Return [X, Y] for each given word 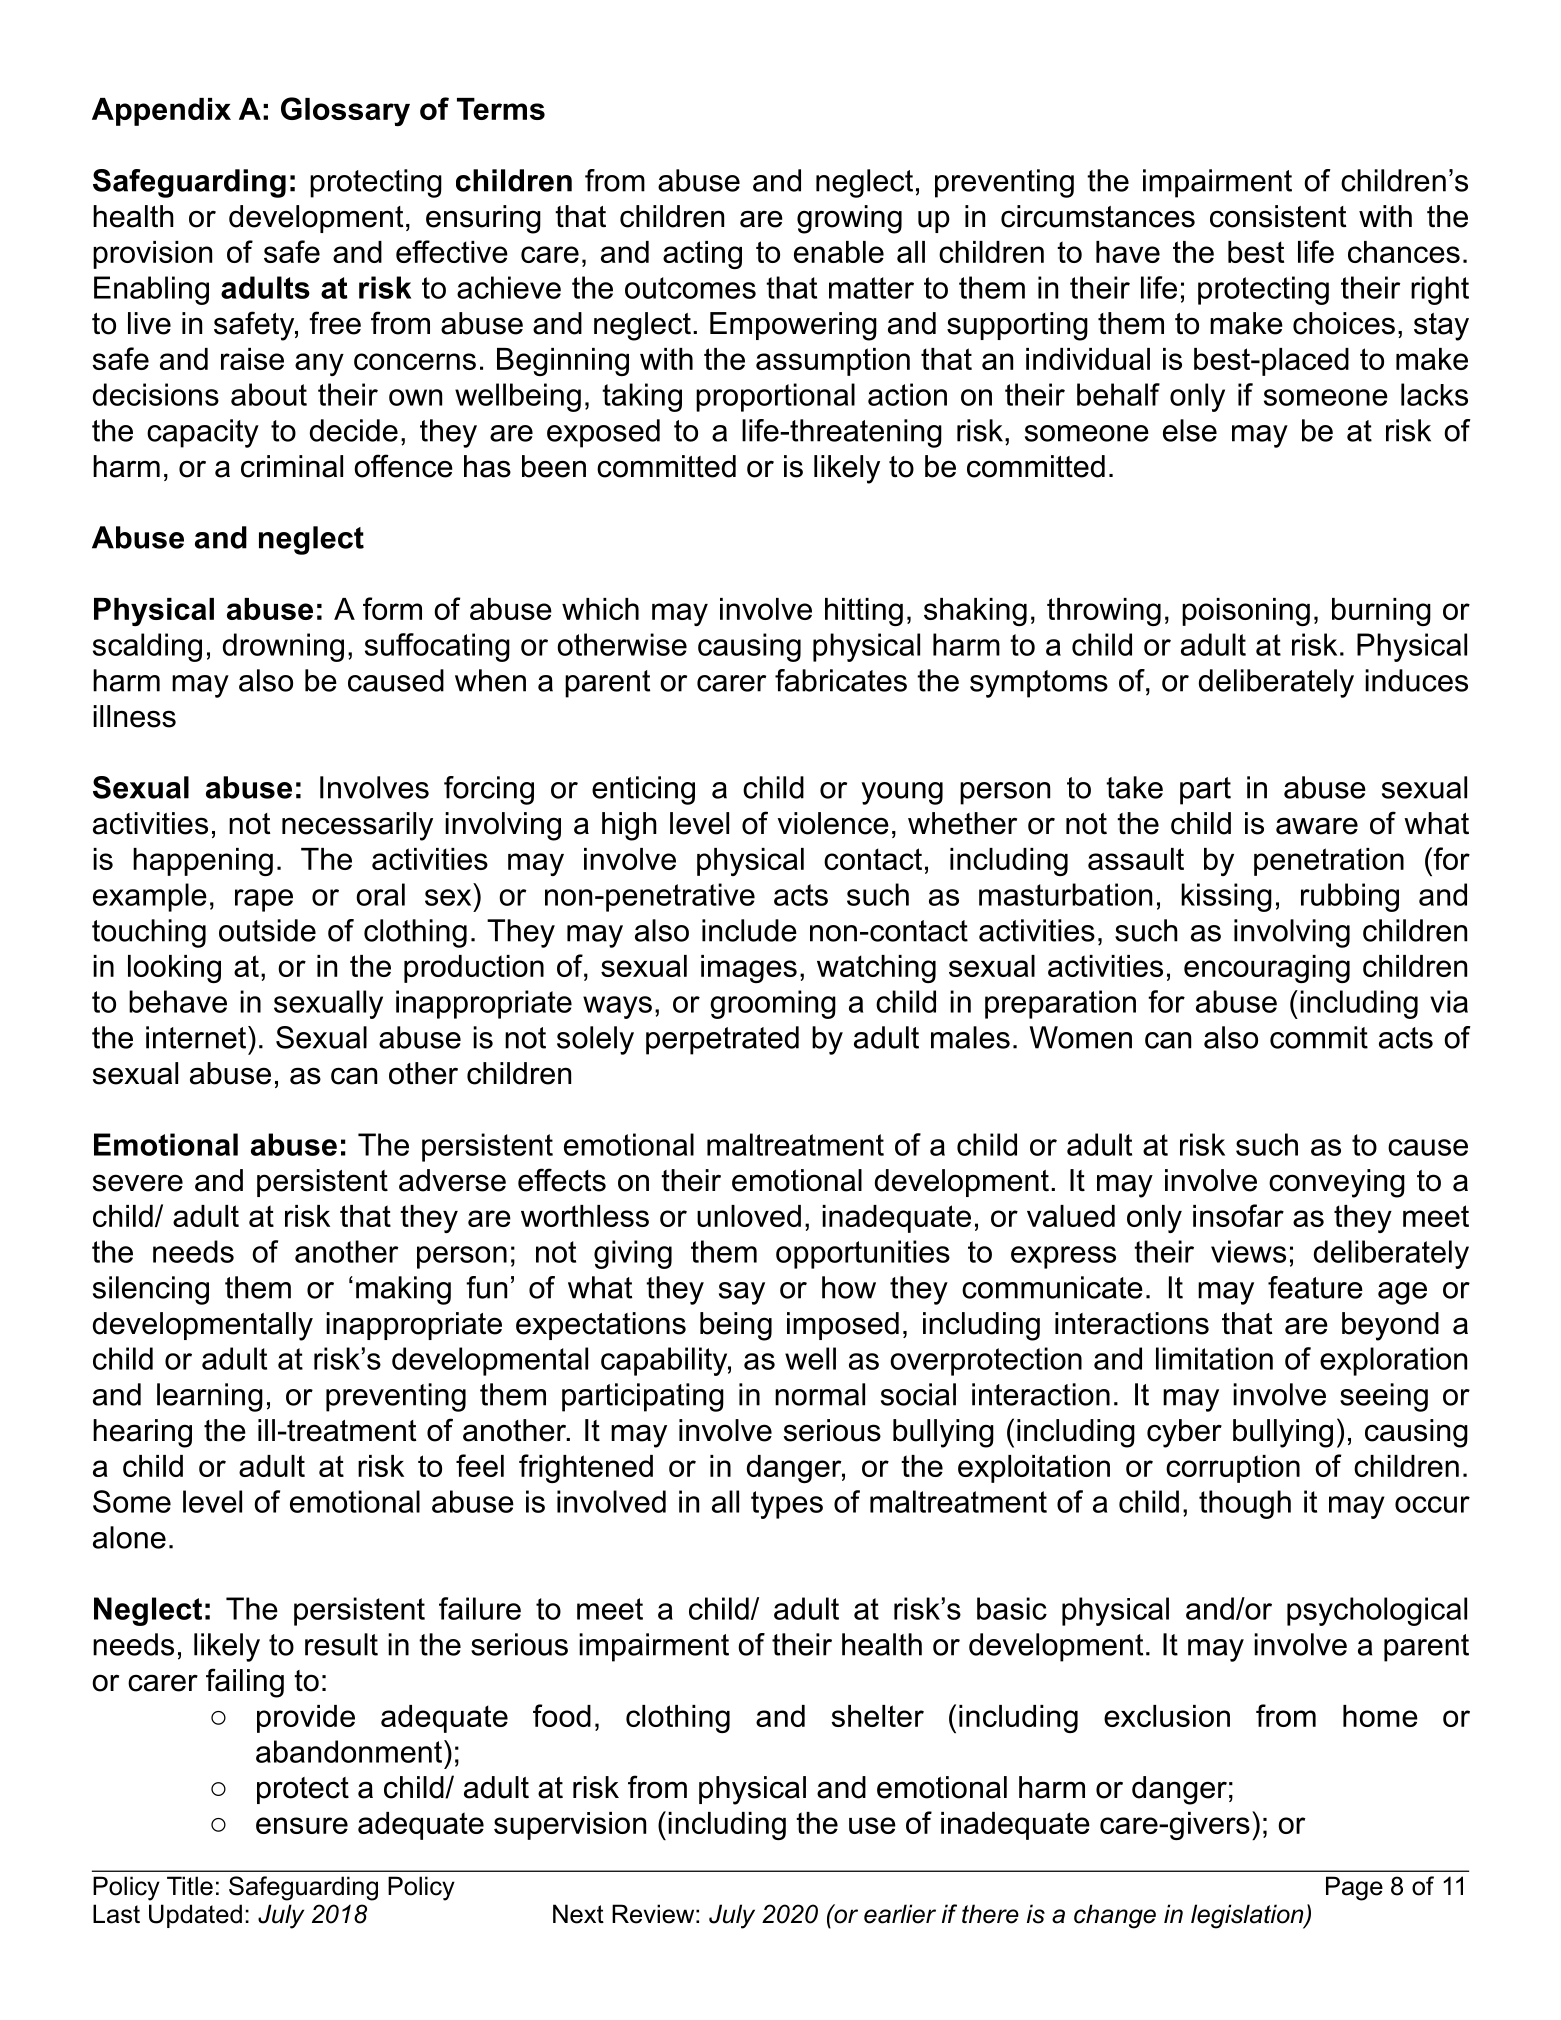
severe [138, 1183]
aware [1317, 826]
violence [833, 823]
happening [203, 862]
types [787, 1505]
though [1245, 1504]
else [1190, 430]
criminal [292, 466]
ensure [302, 1825]
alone [129, 1537]
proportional [775, 397]
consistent [1278, 216]
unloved [749, 1216]
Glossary [345, 111]
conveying [1337, 1183]
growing [849, 219]
